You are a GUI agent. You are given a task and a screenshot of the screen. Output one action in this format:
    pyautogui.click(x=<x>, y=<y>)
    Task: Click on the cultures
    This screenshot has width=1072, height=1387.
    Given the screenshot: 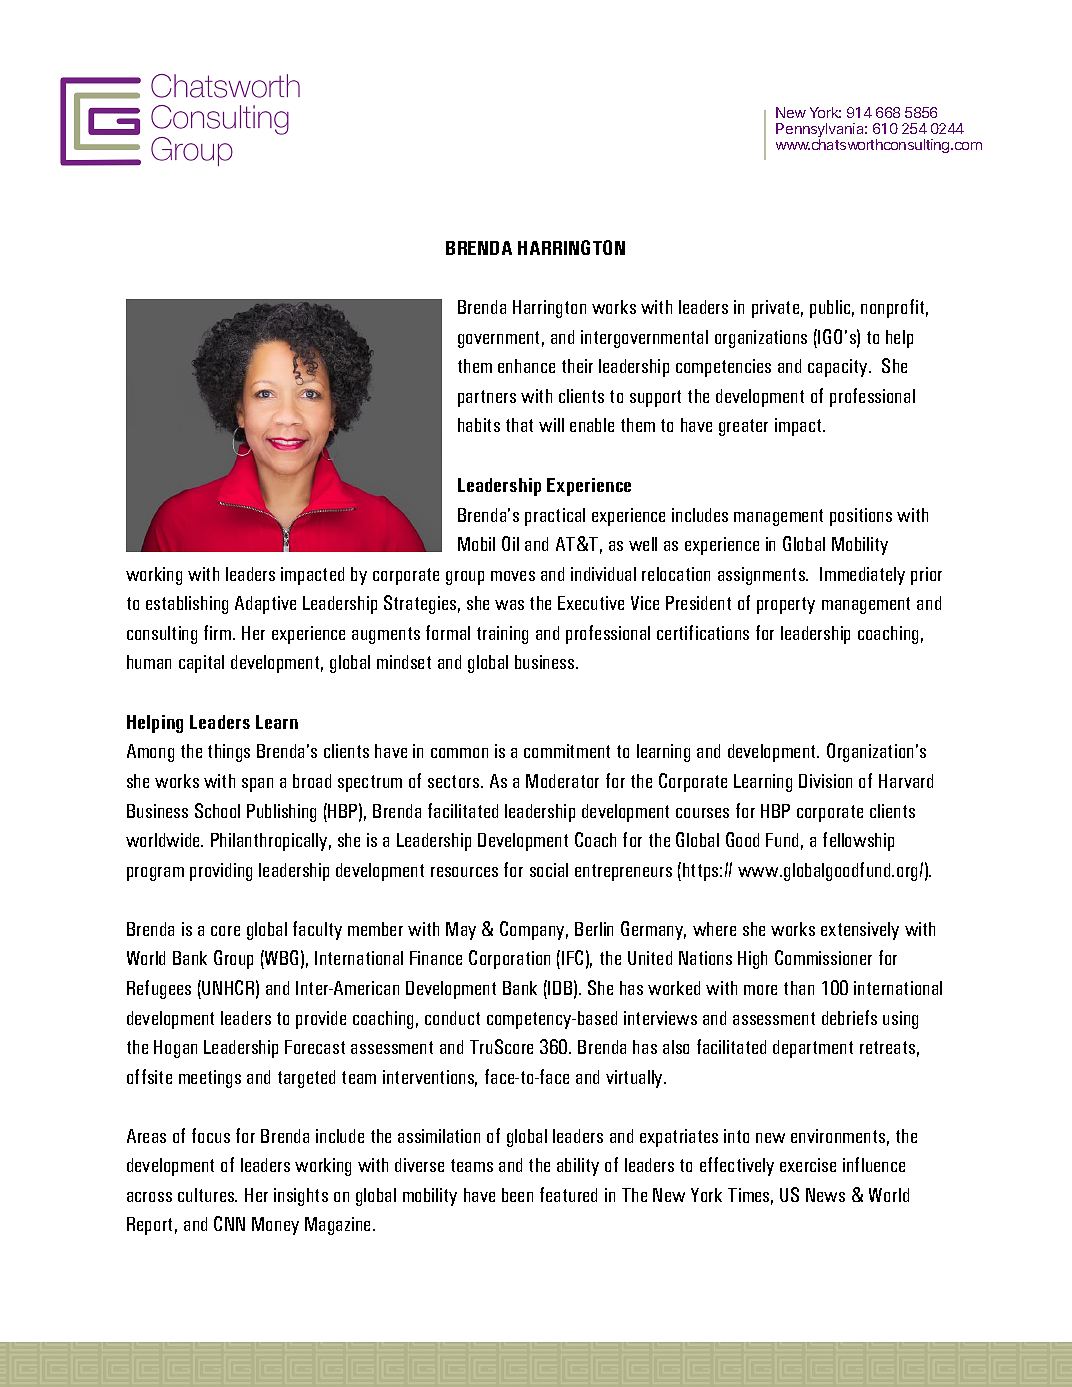 What is the action you would take?
    pyautogui.click(x=207, y=1195)
